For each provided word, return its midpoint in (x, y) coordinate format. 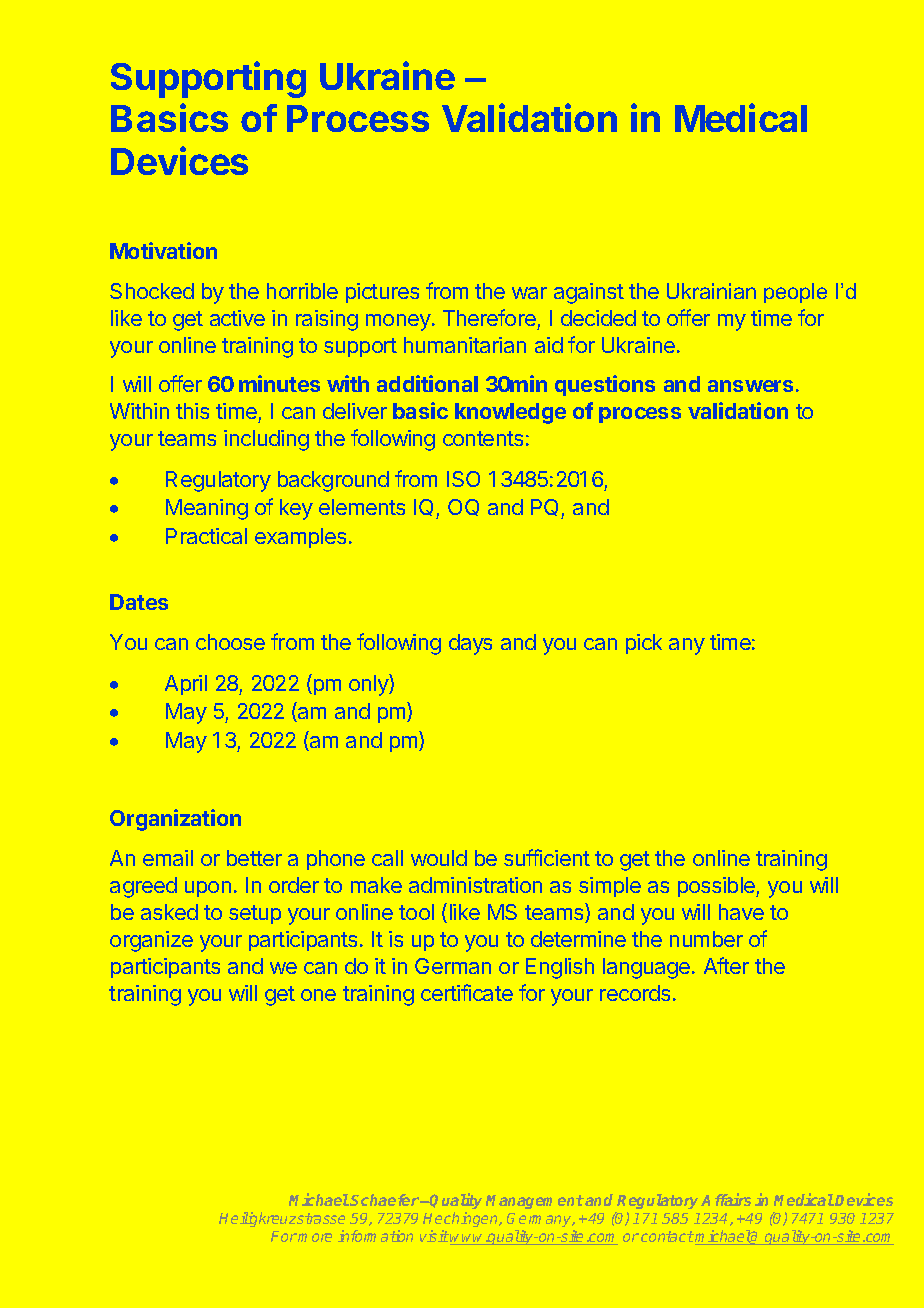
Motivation (163, 250)
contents (483, 438)
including (266, 440)
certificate (467, 992)
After (726, 965)
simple (610, 887)
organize (151, 941)
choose (230, 642)
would (439, 858)
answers (750, 386)
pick (644, 644)
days (470, 644)
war (529, 293)
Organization (175, 820)
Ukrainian (711, 291)
